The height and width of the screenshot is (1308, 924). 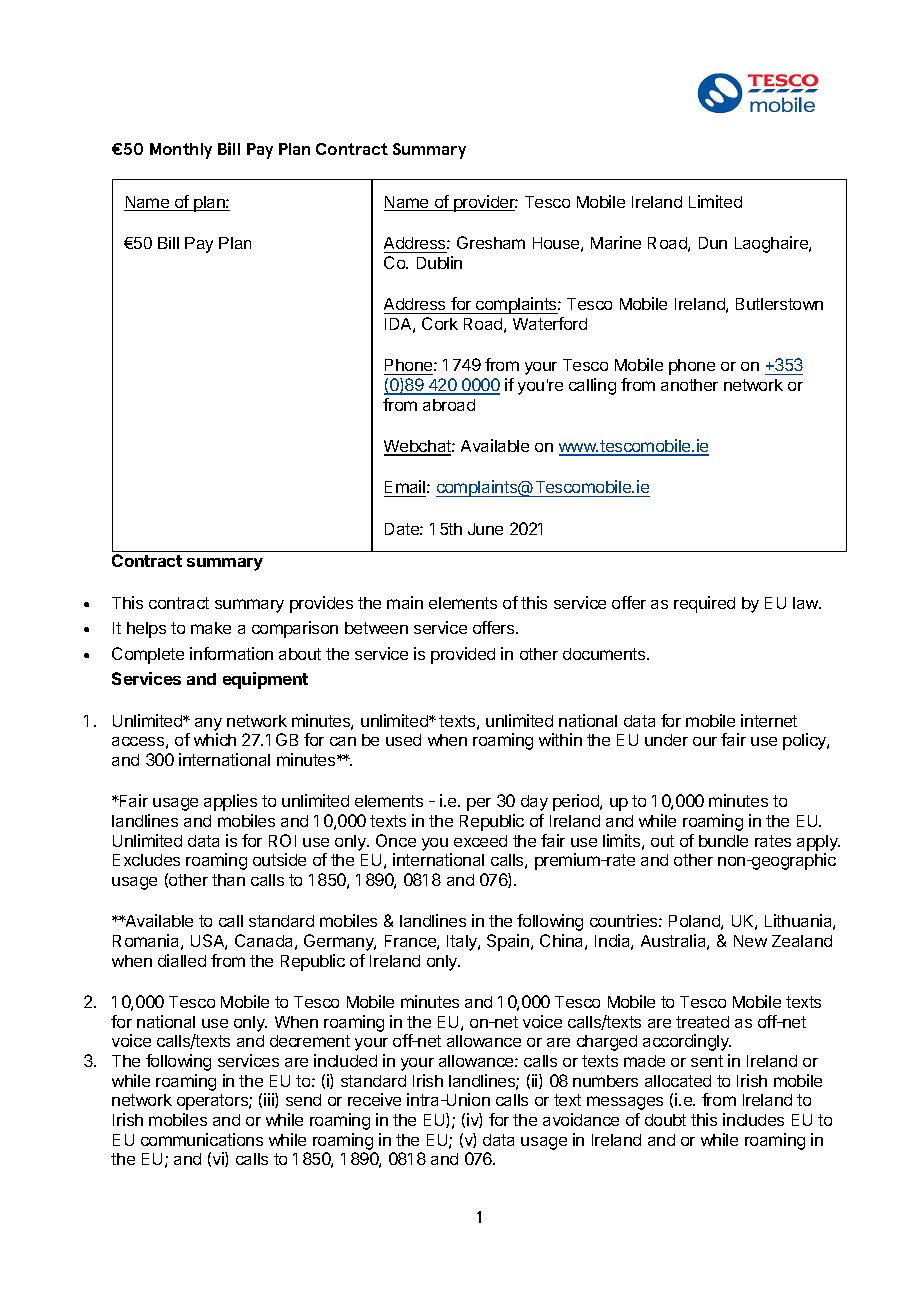 What do you see at coordinates (231, 653) in the screenshot?
I see `information` at bounding box center [231, 653].
